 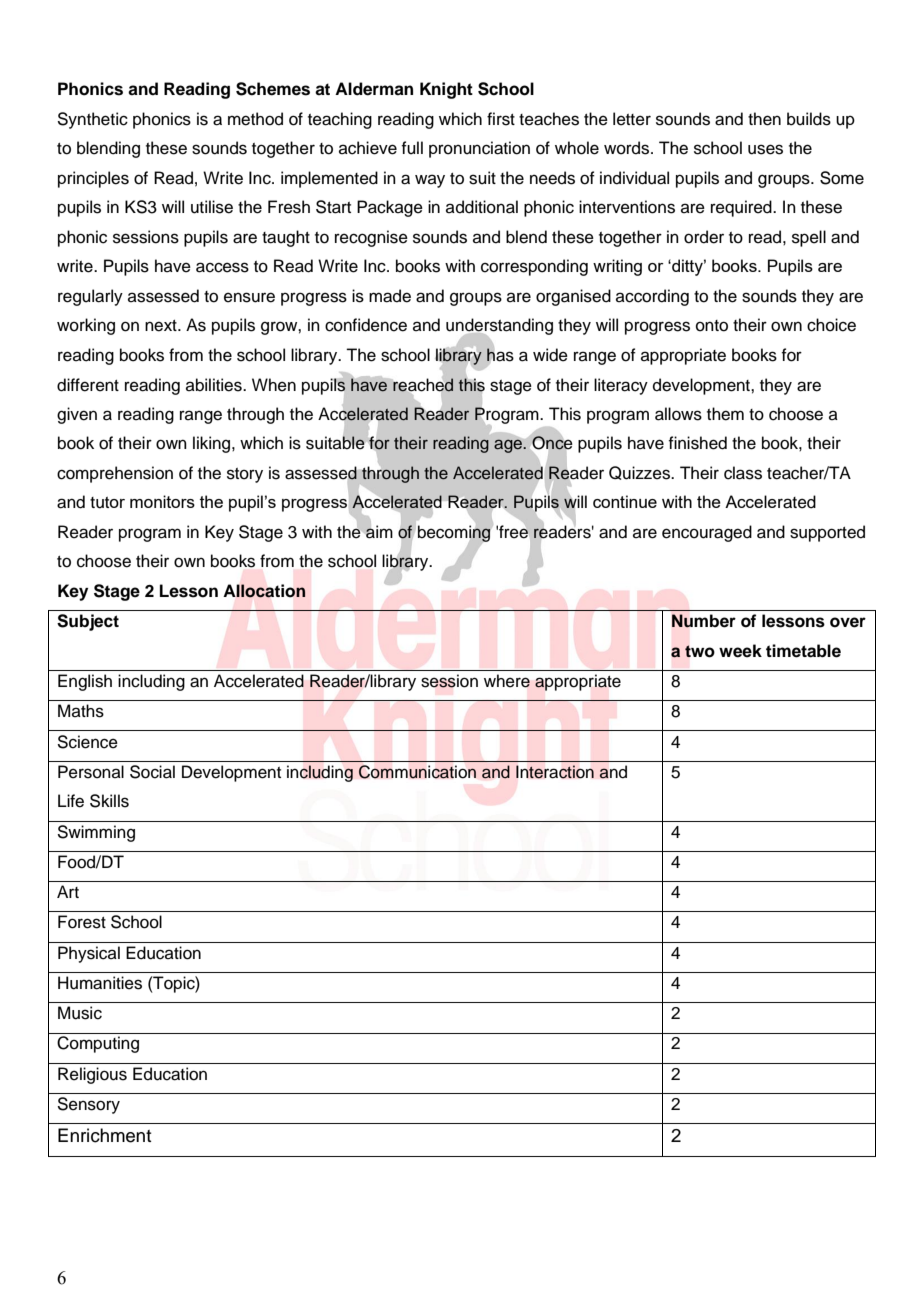 I want to click on Enrichment, so click(x=105, y=1135).
